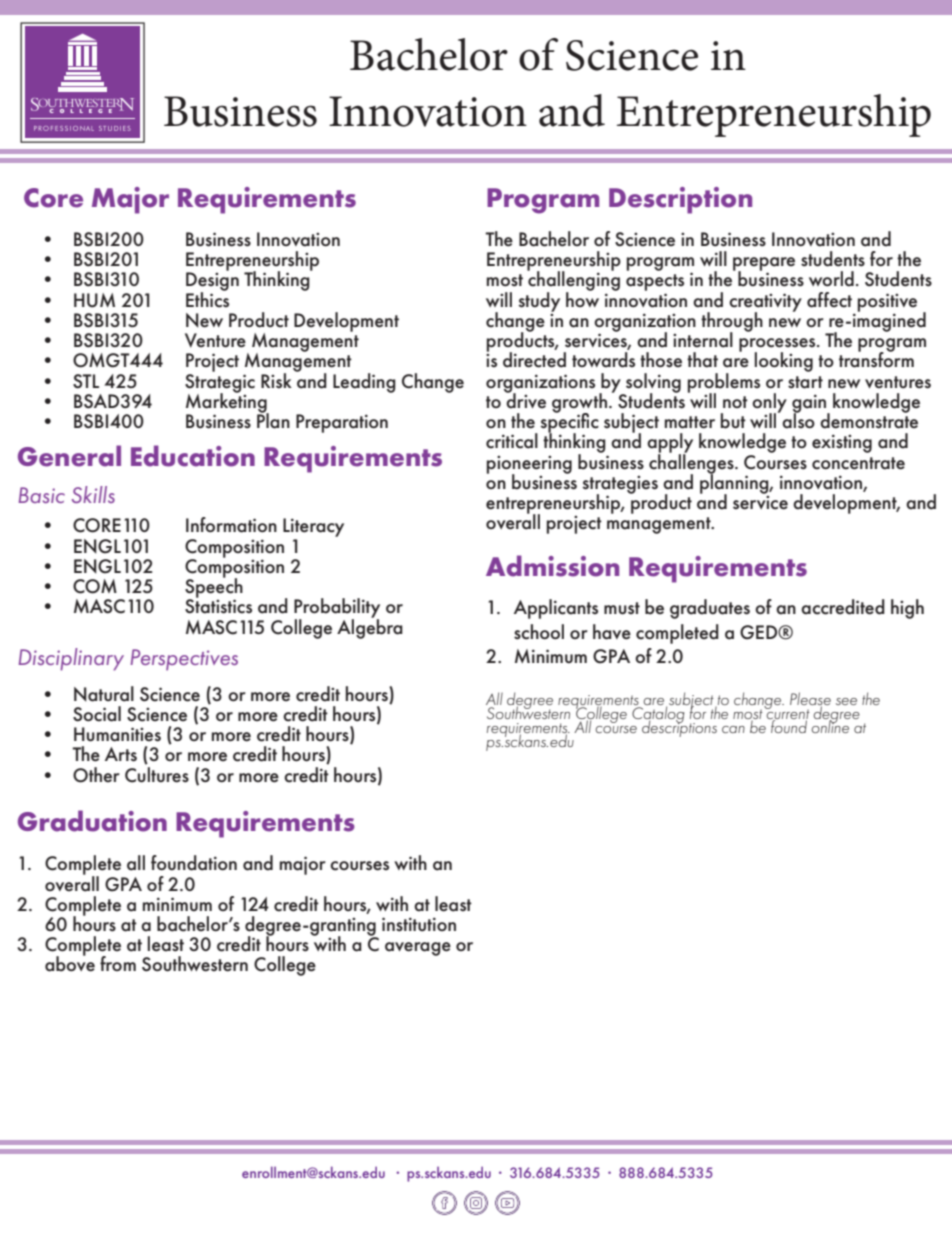 This screenshot has width=952, height=1233. I want to click on Humanities, so click(117, 734).
